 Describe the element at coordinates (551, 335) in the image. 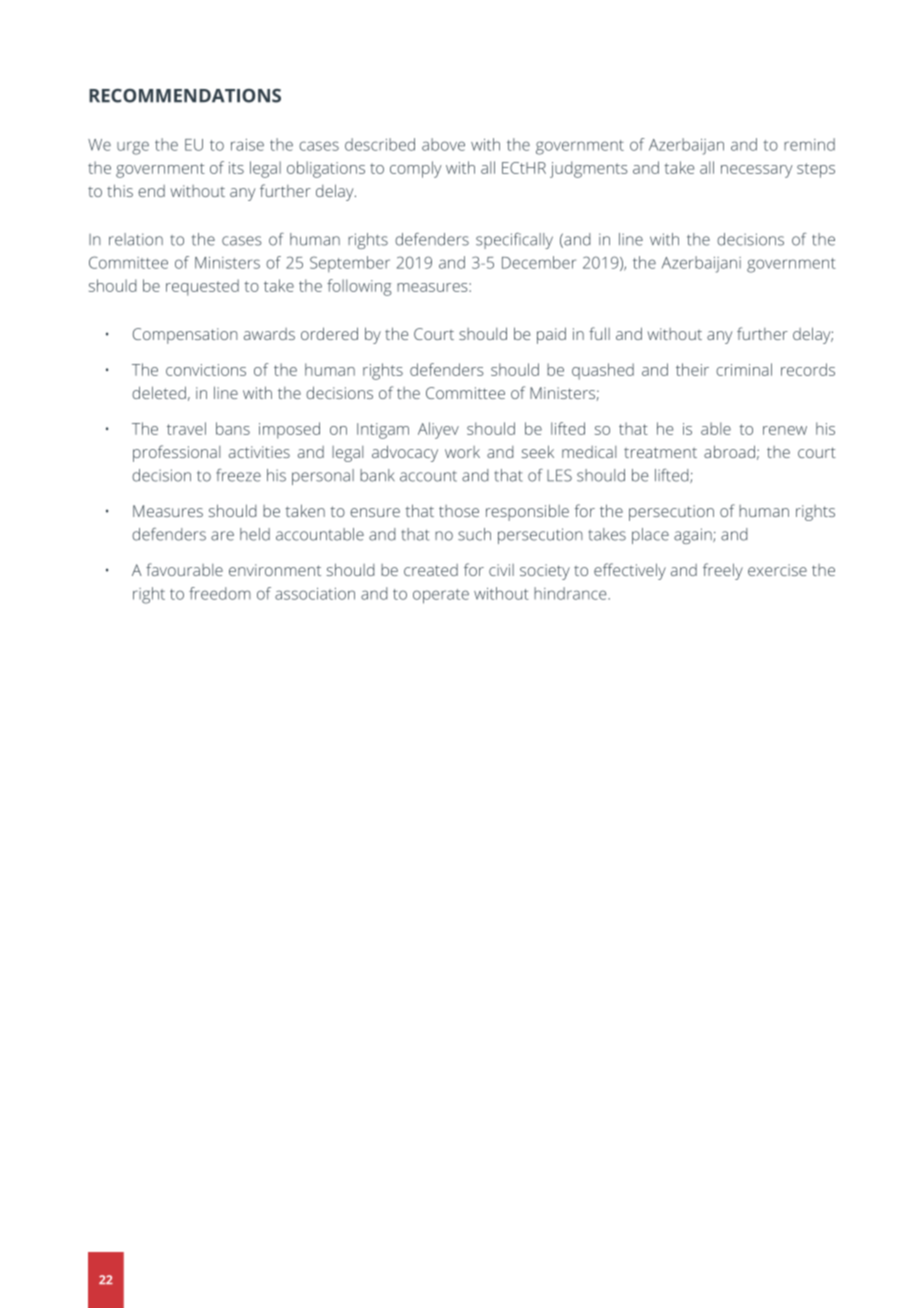

I see `paid` at that location.
